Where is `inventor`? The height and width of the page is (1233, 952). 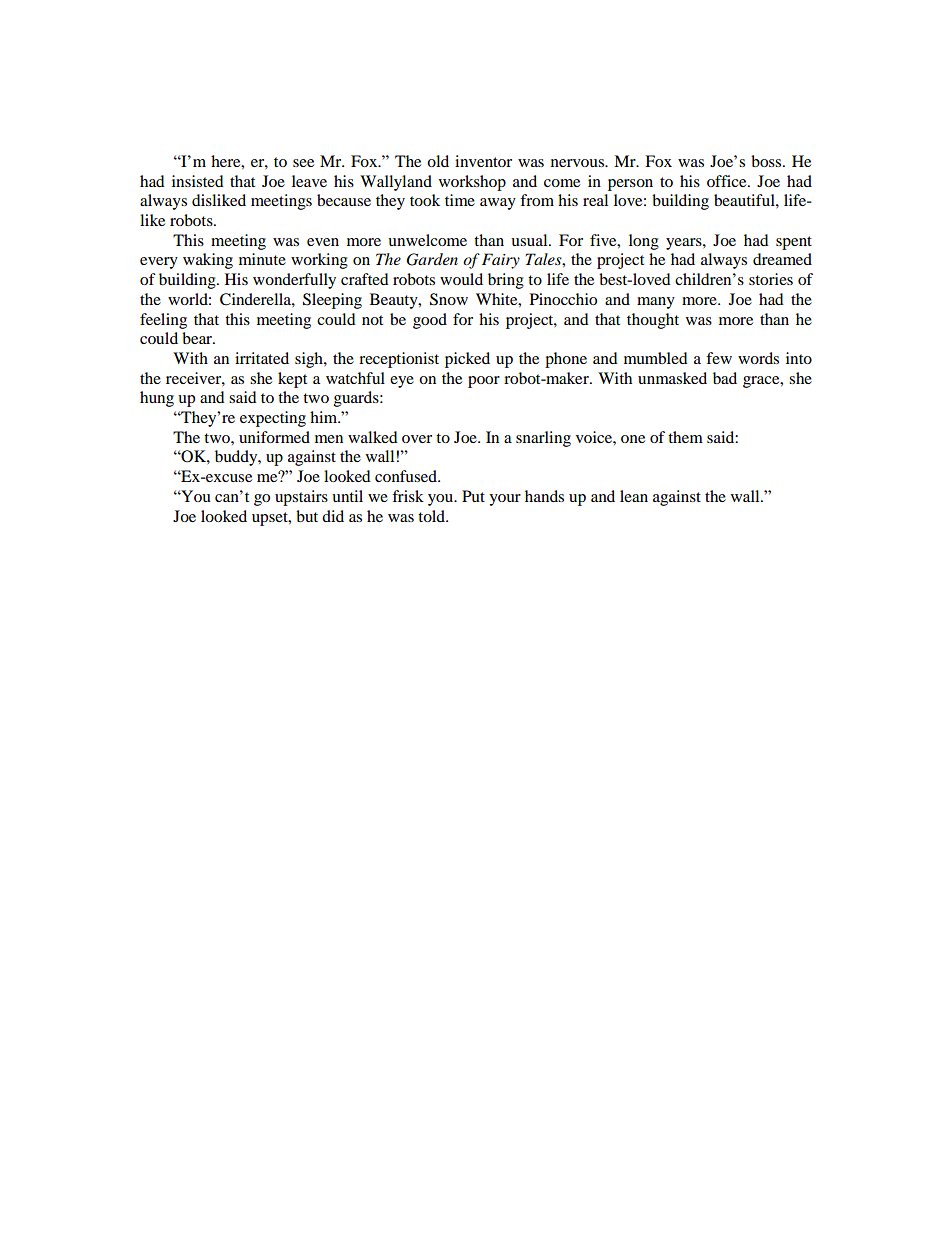 inventor is located at coordinates (483, 161).
